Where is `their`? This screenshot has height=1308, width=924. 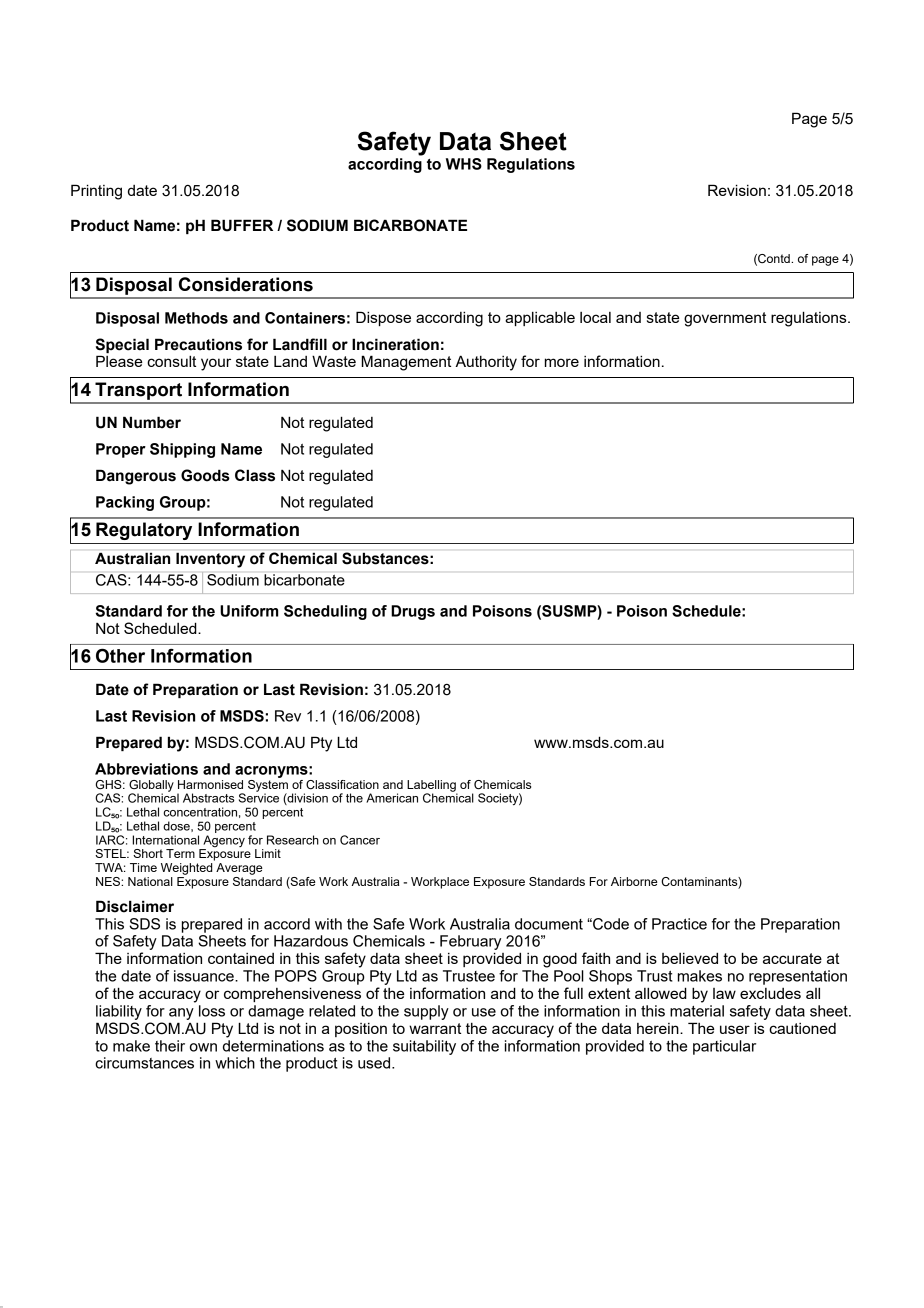 their is located at coordinates (170, 1046).
